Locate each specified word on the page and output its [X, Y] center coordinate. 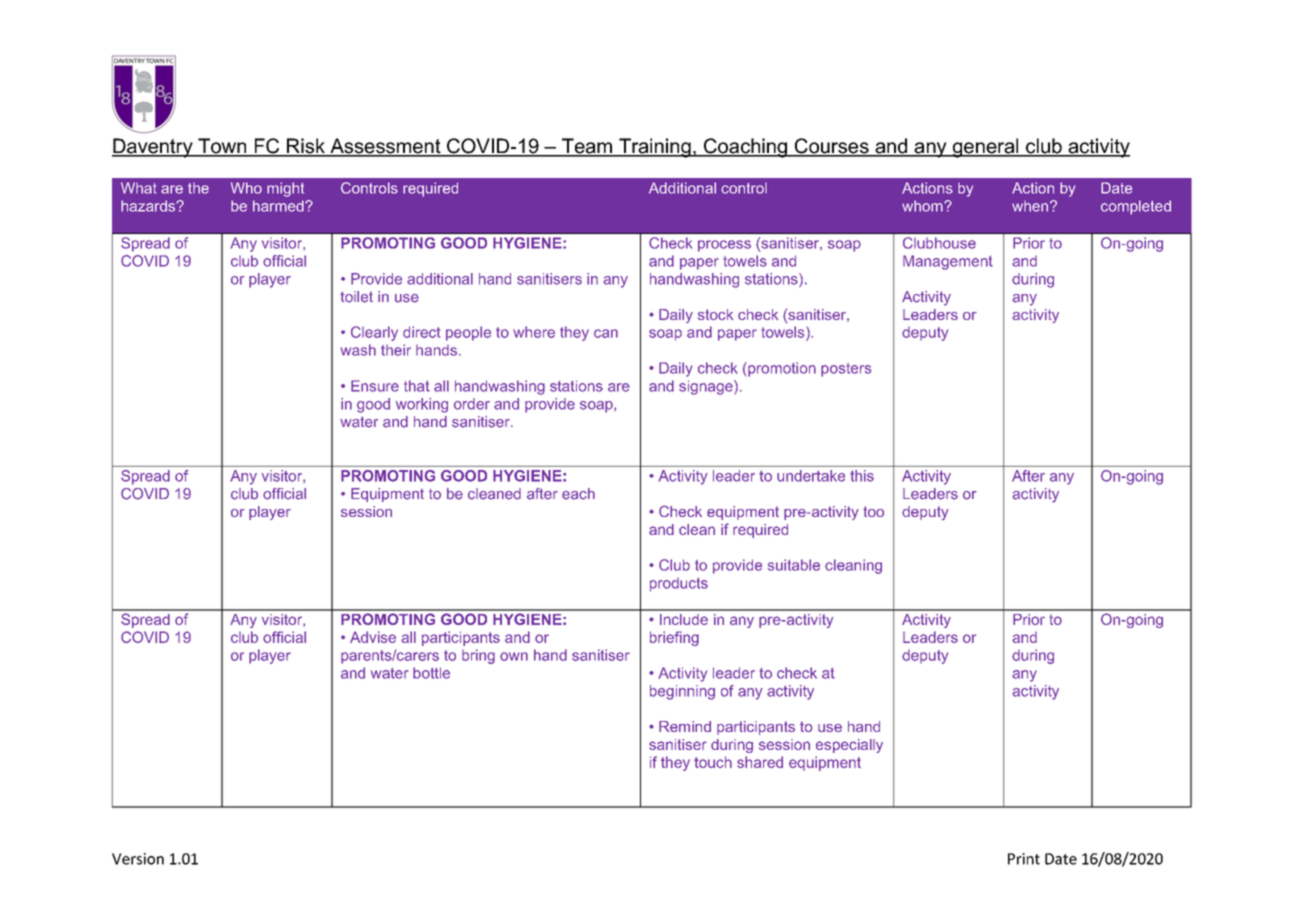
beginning [682, 692]
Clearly [374, 333]
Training [655, 148]
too [873, 511]
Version [138, 859]
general [985, 148]
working [422, 405]
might [285, 189]
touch [713, 762]
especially [849, 746]
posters [846, 370]
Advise [373, 637]
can [606, 333]
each [578, 494]
